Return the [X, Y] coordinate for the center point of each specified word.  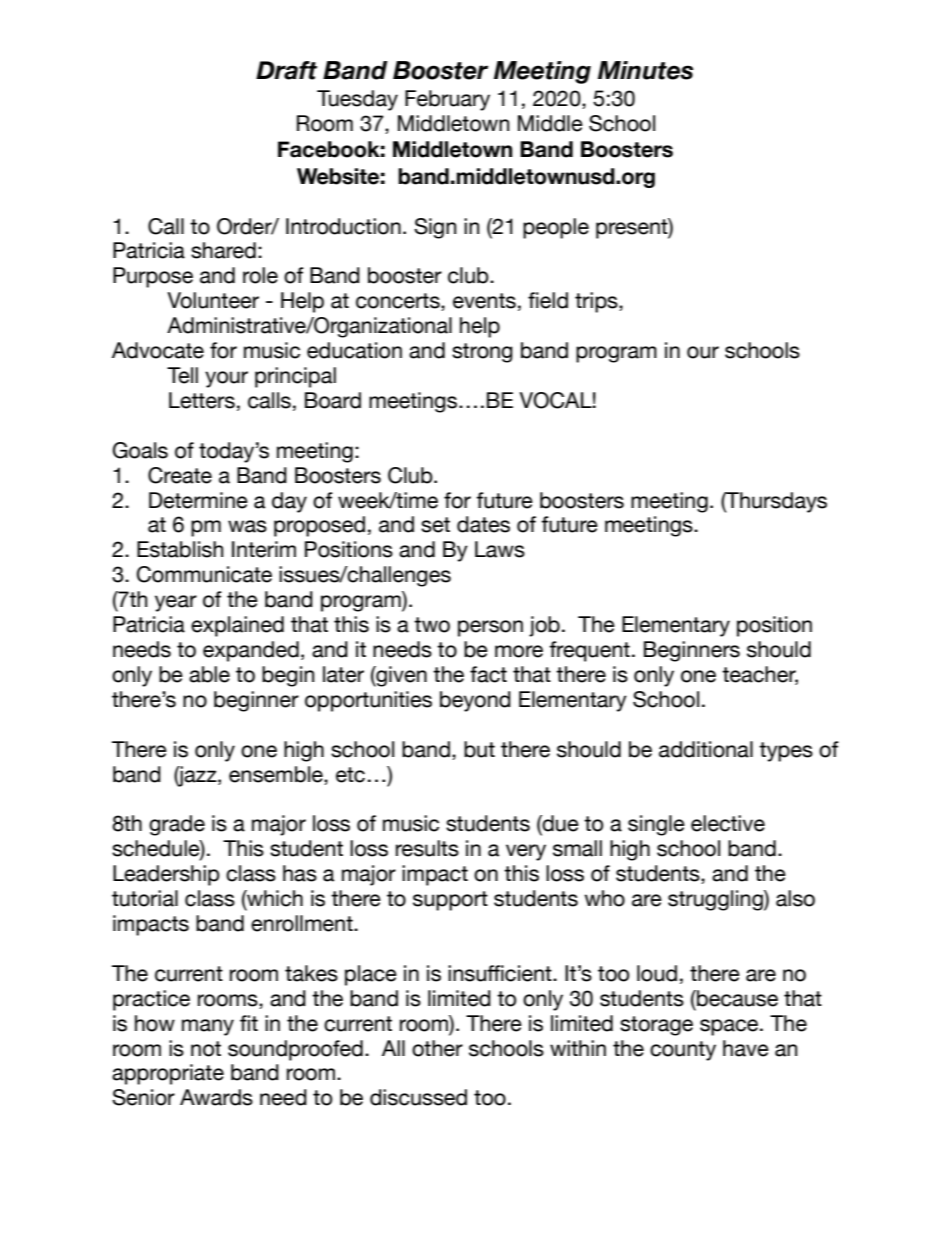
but [479, 749]
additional [706, 749]
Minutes [645, 70]
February [447, 100]
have [746, 1048]
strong [482, 353]
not [206, 1049]
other [437, 1048]
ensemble [277, 774]
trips [597, 302]
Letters [202, 400]
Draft [286, 70]
